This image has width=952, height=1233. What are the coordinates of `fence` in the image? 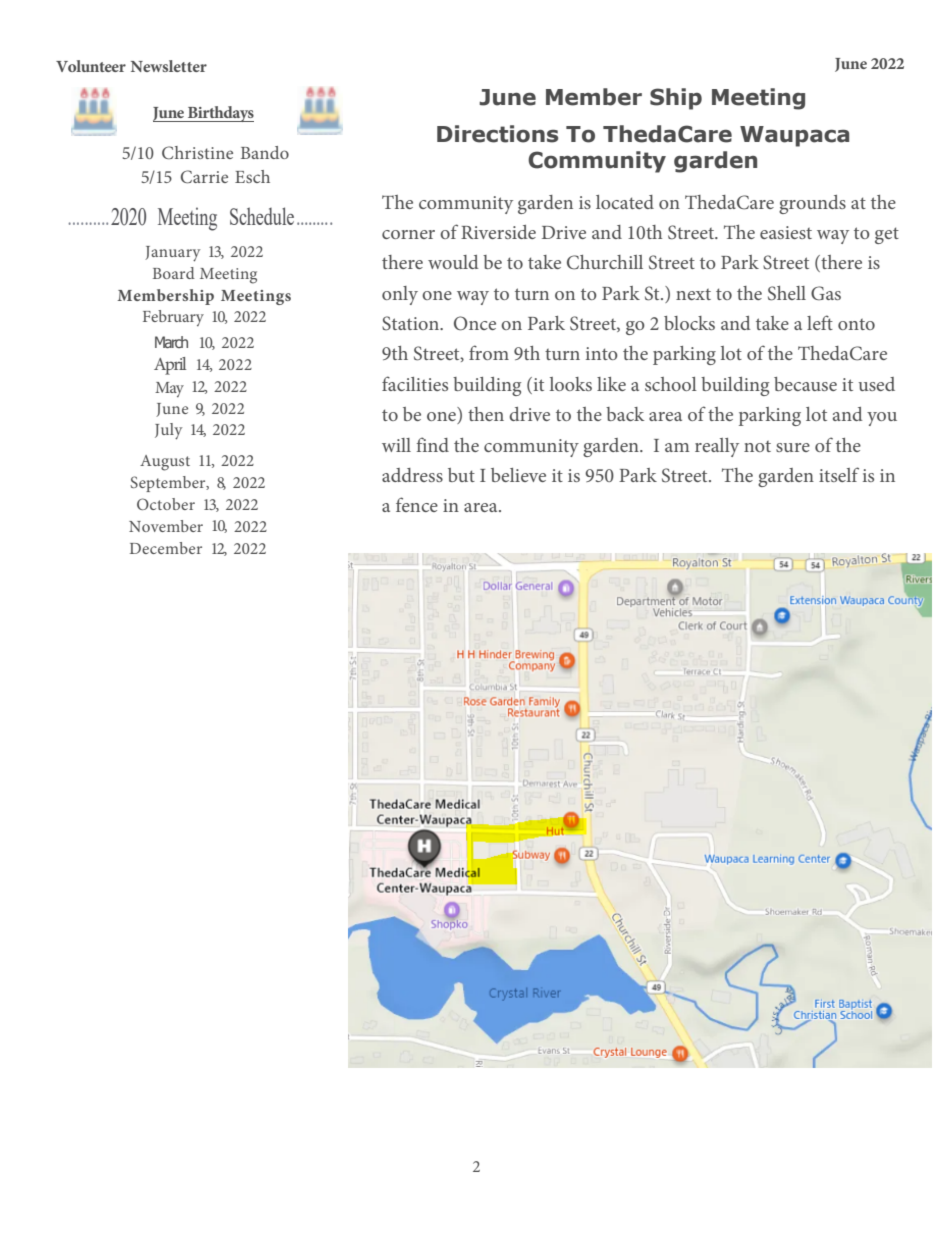 It's located at (417, 504).
